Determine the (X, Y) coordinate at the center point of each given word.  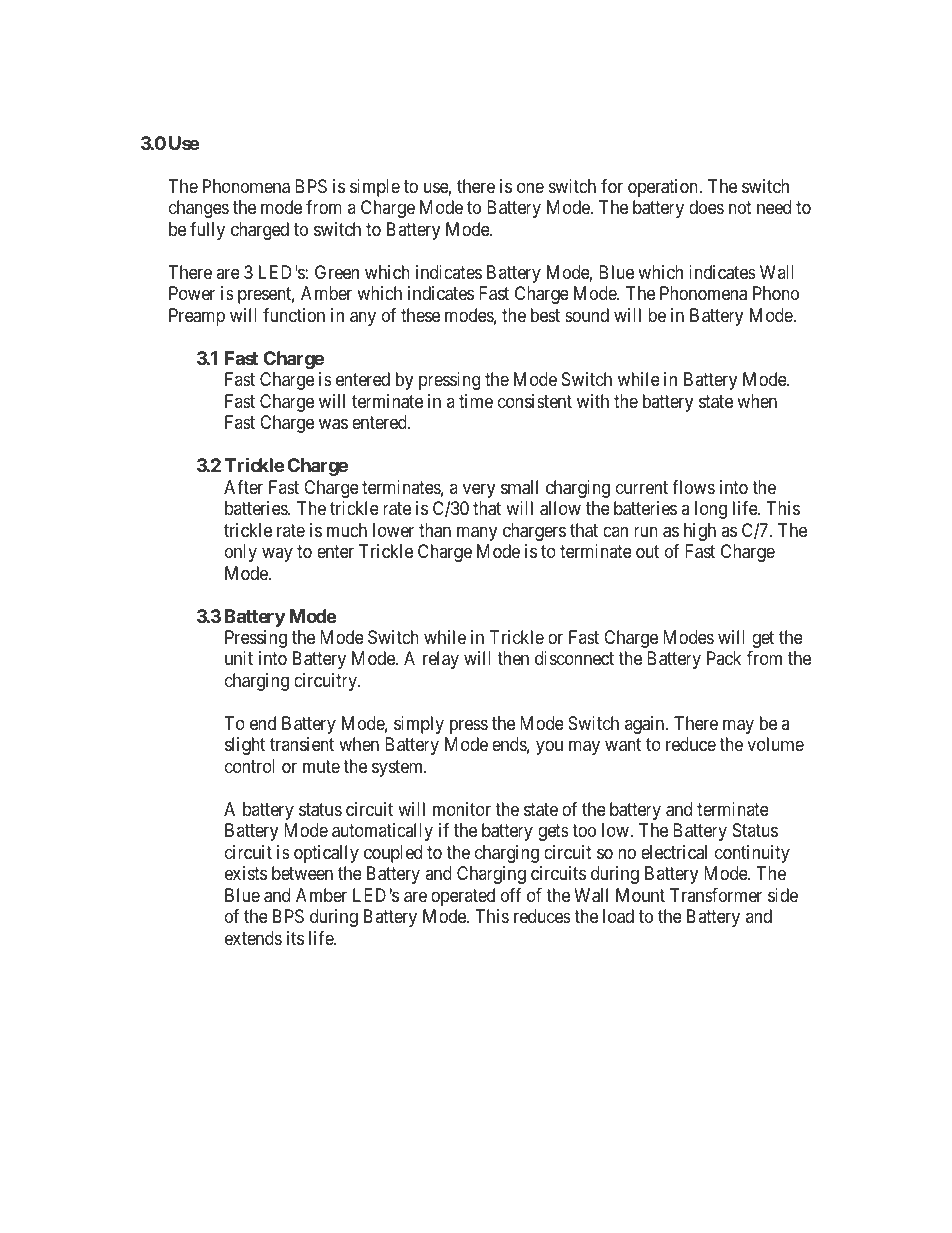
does (706, 207)
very (479, 490)
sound (587, 315)
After (243, 487)
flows (693, 487)
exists (246, 873)
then (513, 658)
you (549, 748)
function (294, 315)
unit (239, 658)
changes (199, 209)
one (530, 187)
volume (775, 744)
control (250, 766)
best (545, 315)
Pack (724, 658)
